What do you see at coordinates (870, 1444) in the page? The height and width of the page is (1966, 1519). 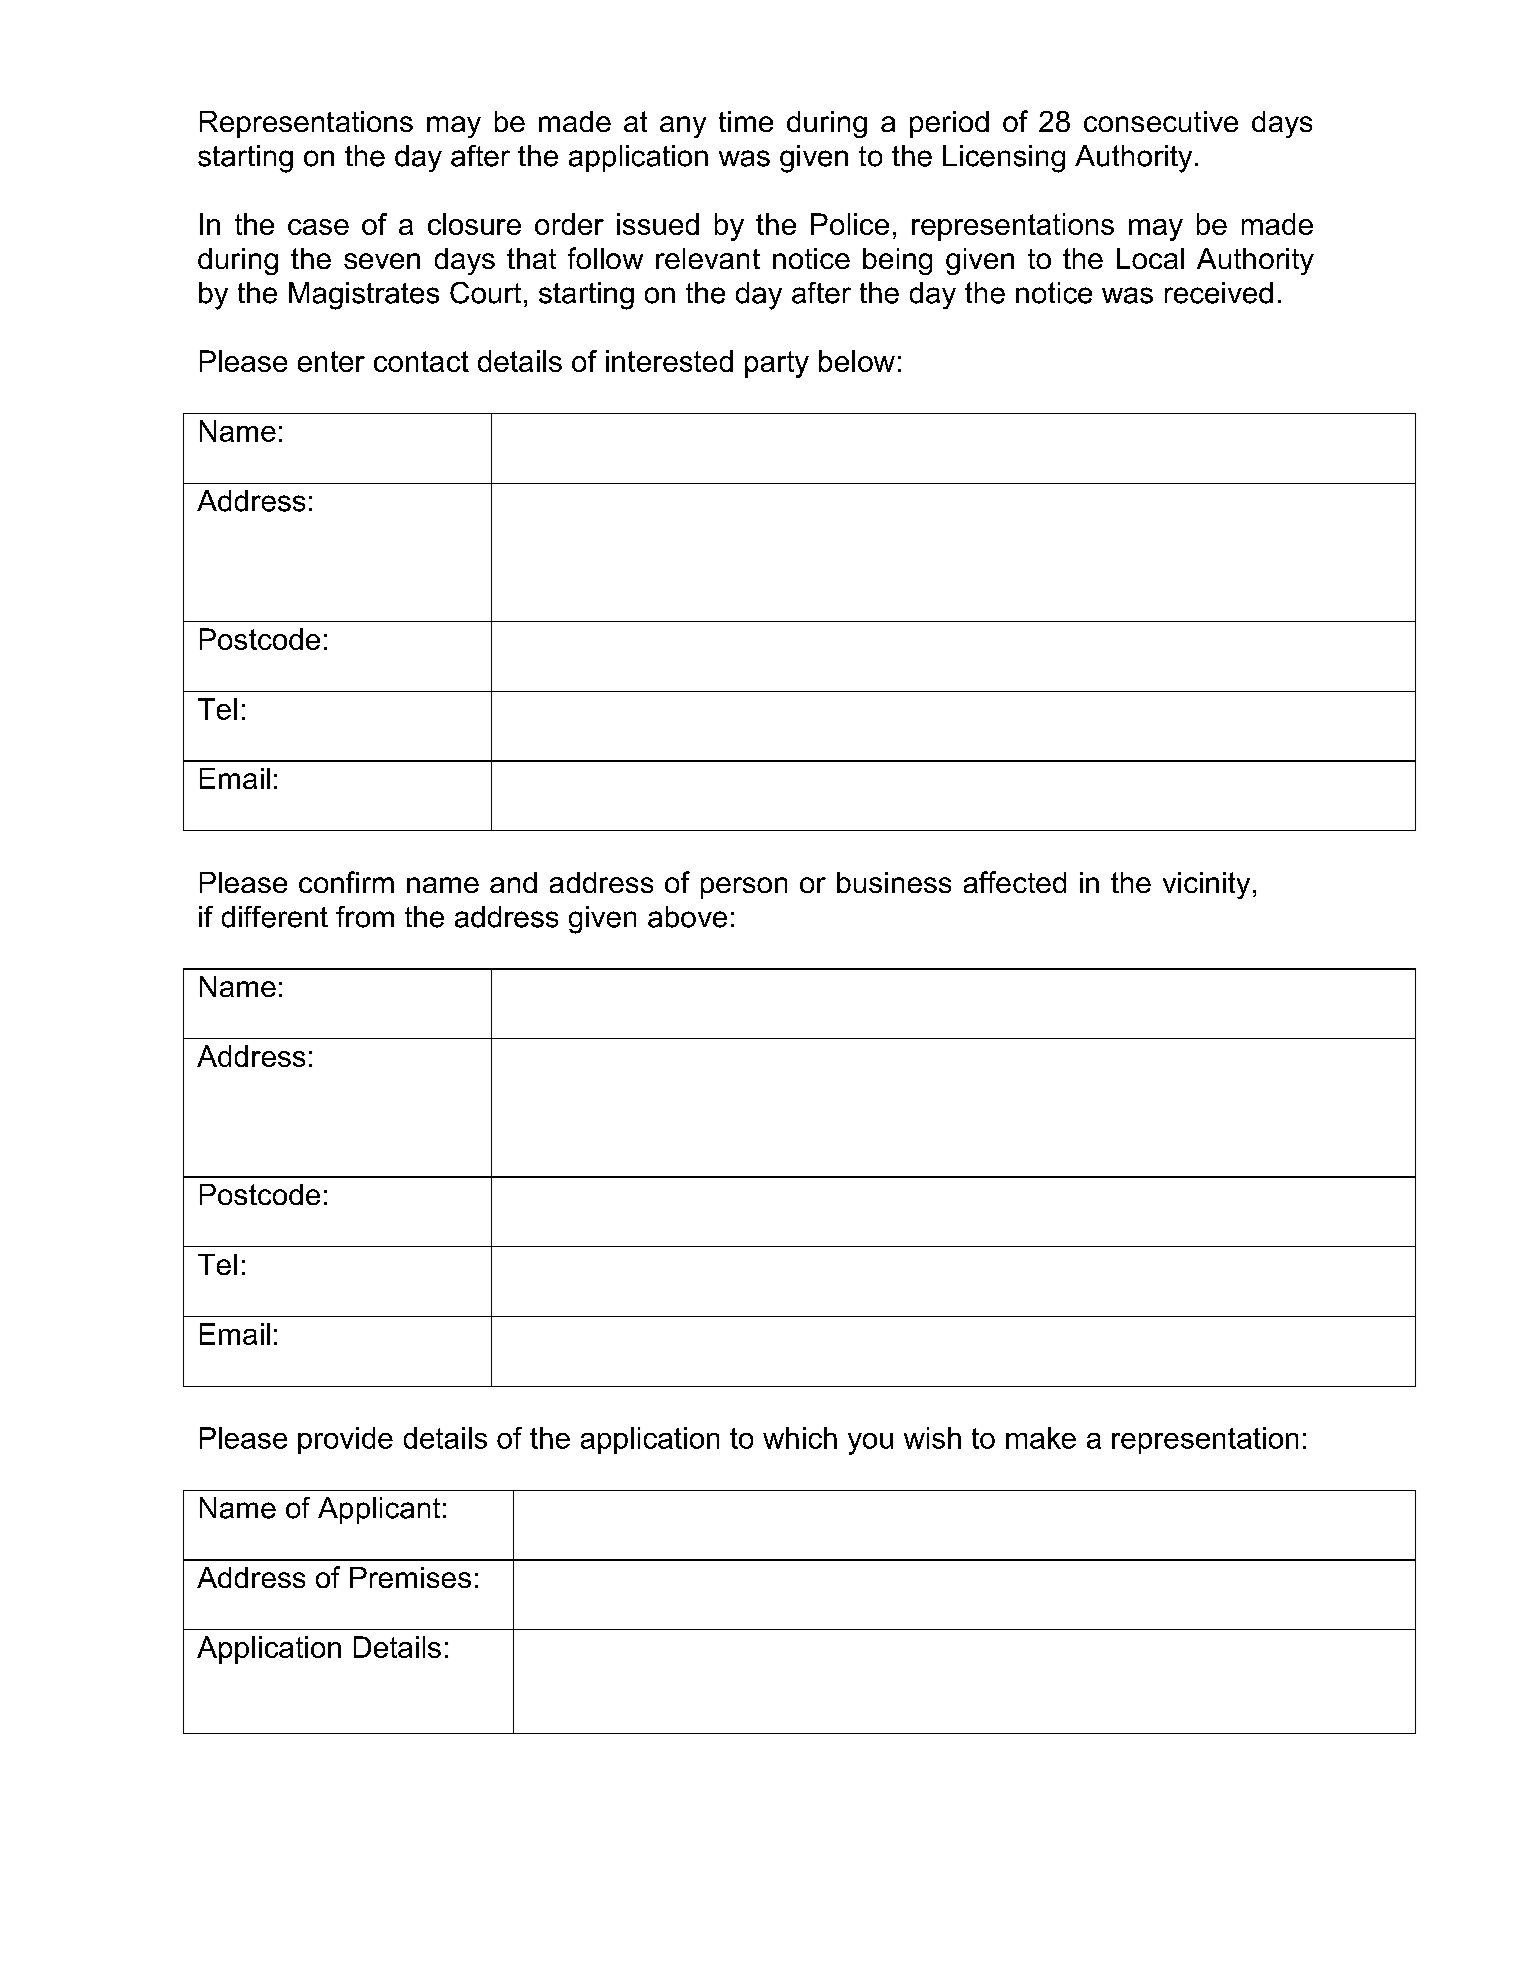 I see `you` at bounding box center [870, 1444].
